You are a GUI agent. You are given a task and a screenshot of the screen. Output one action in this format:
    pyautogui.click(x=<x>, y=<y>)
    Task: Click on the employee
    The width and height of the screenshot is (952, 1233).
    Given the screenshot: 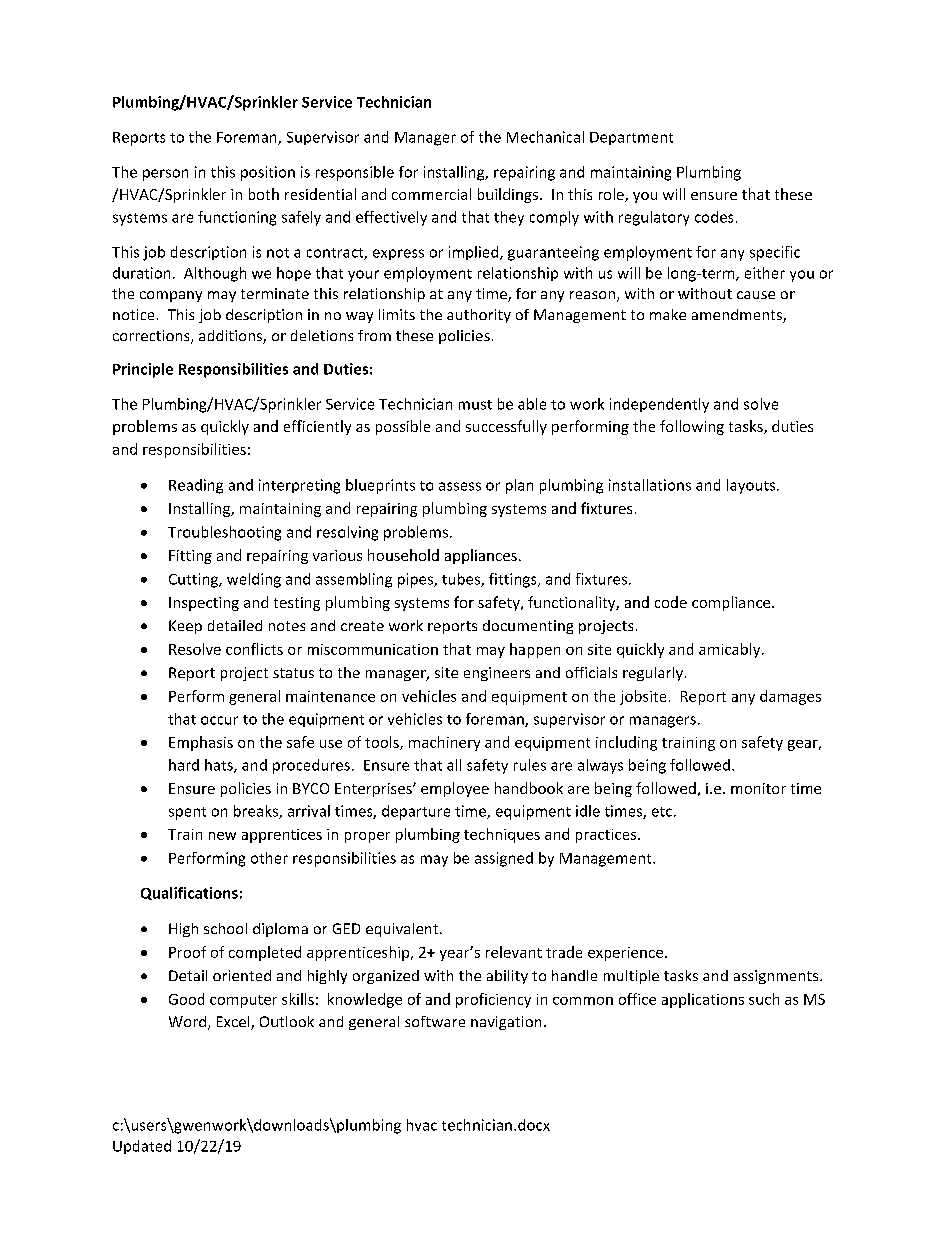 What is the action you would take?
    pyautogui.click(x=455, y=789)
